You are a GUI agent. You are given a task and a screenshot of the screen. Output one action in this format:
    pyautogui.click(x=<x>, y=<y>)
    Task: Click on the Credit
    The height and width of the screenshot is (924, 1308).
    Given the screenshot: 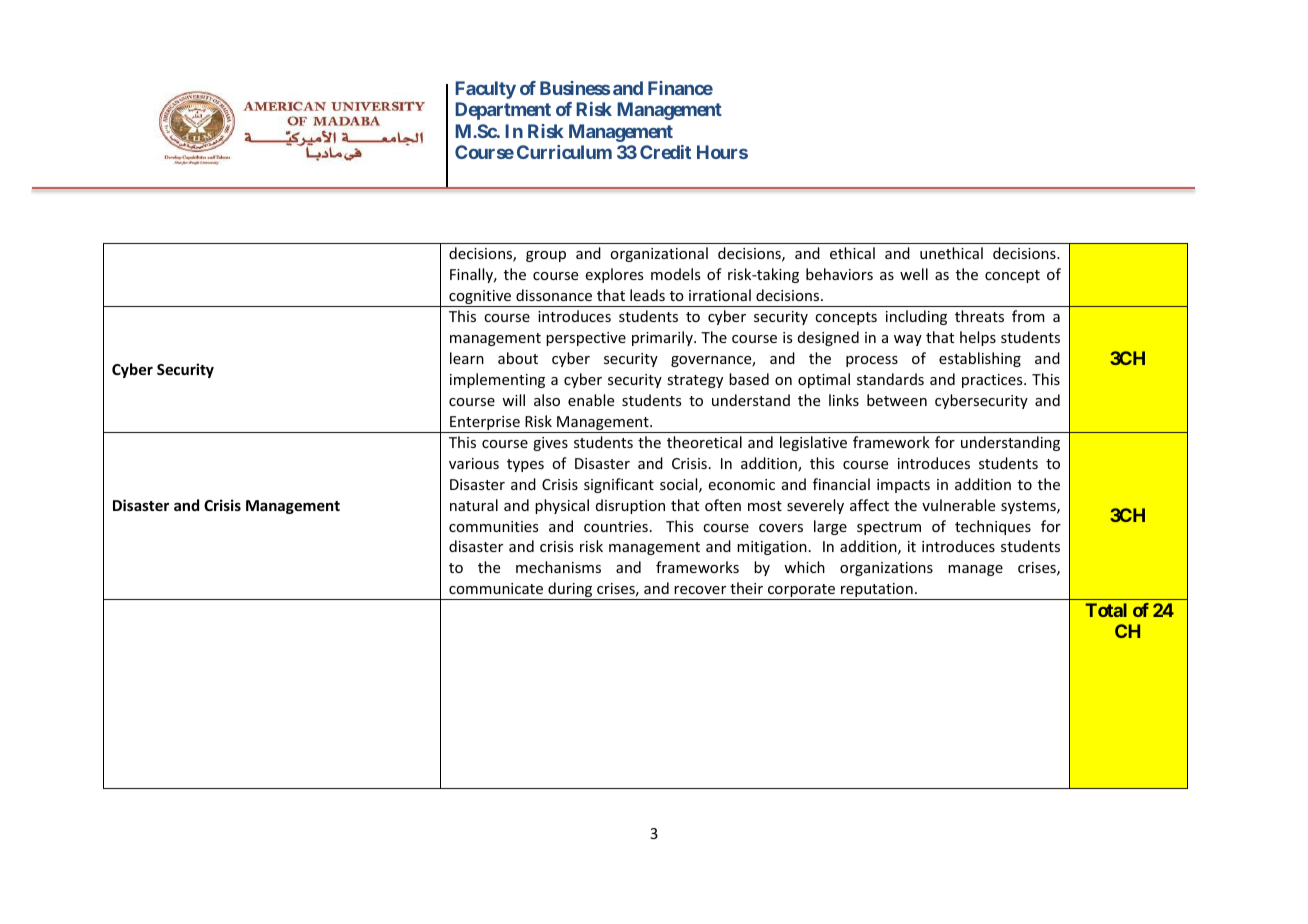 What is the action you would take?
    pyautogui.click(x=665, y=152)
